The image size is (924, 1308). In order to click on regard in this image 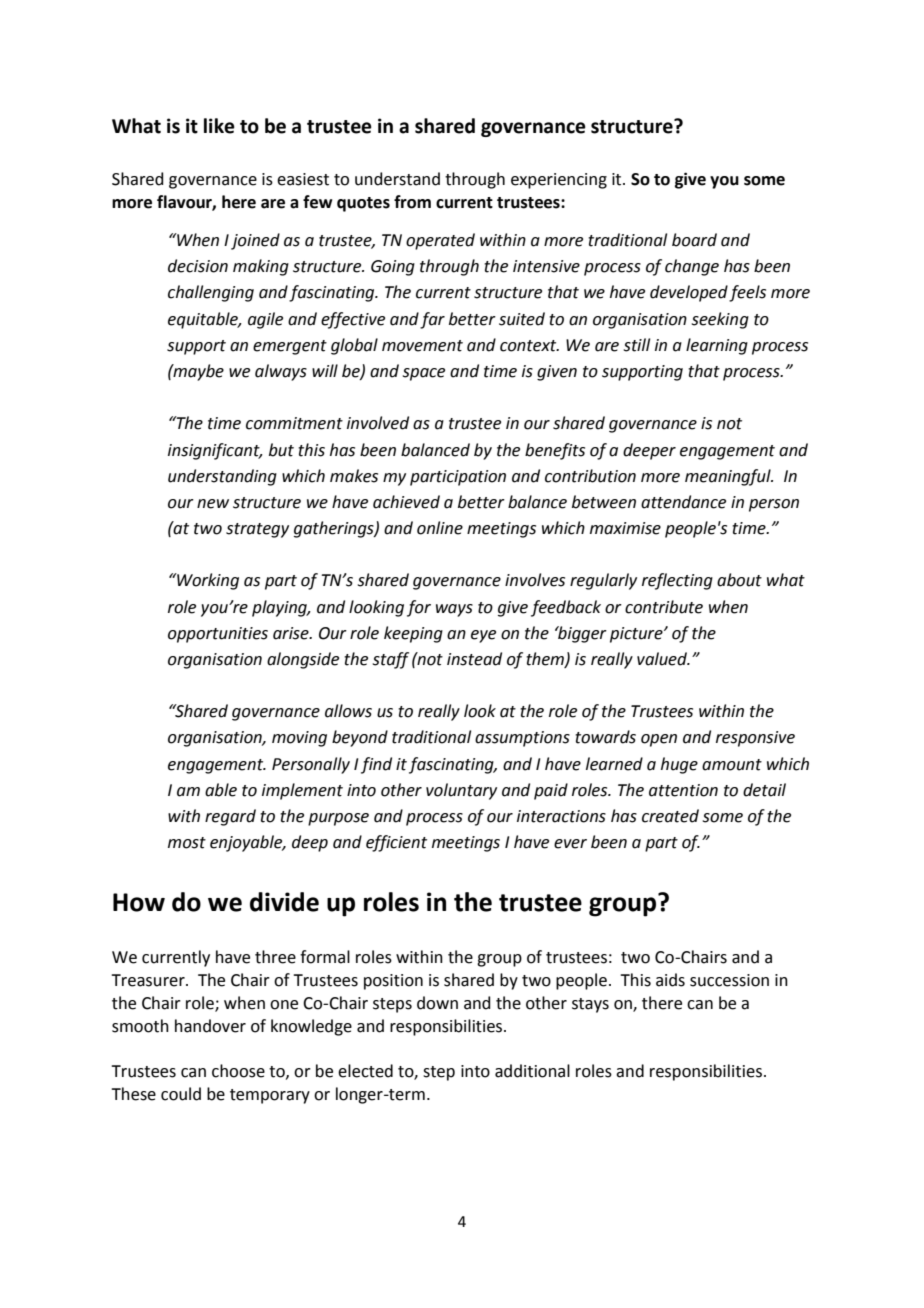, I will do `click(230, 817)`.
